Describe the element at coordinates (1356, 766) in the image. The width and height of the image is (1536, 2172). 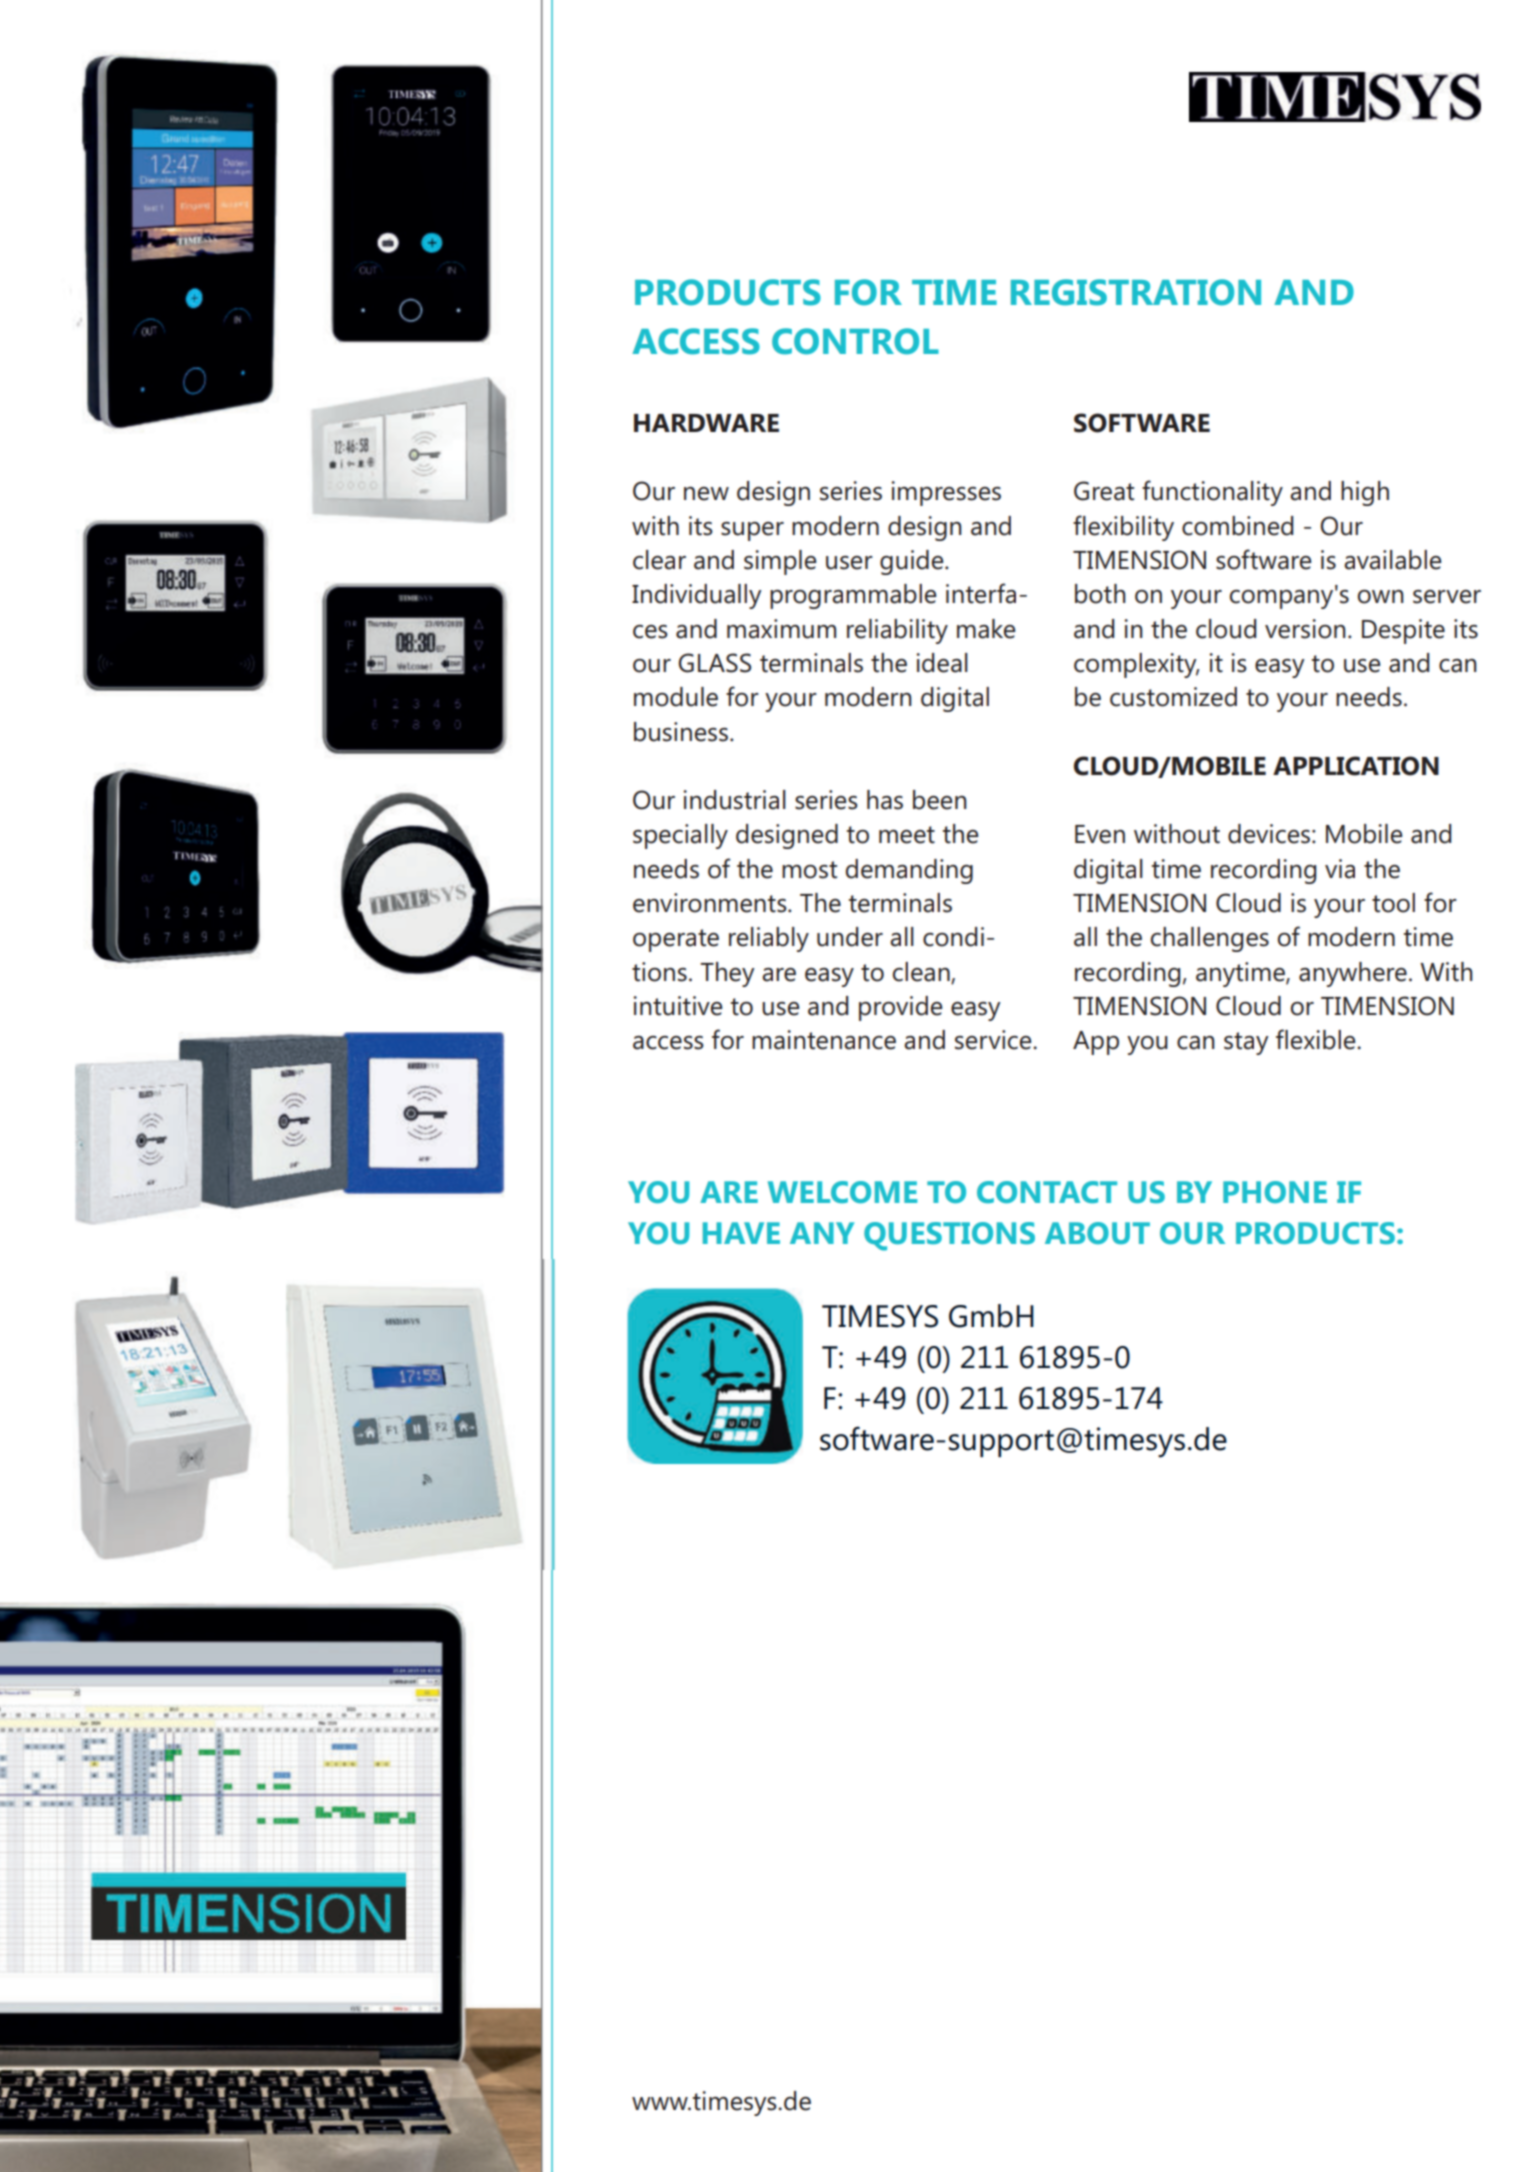
I see `APPLICATION` at that location.
